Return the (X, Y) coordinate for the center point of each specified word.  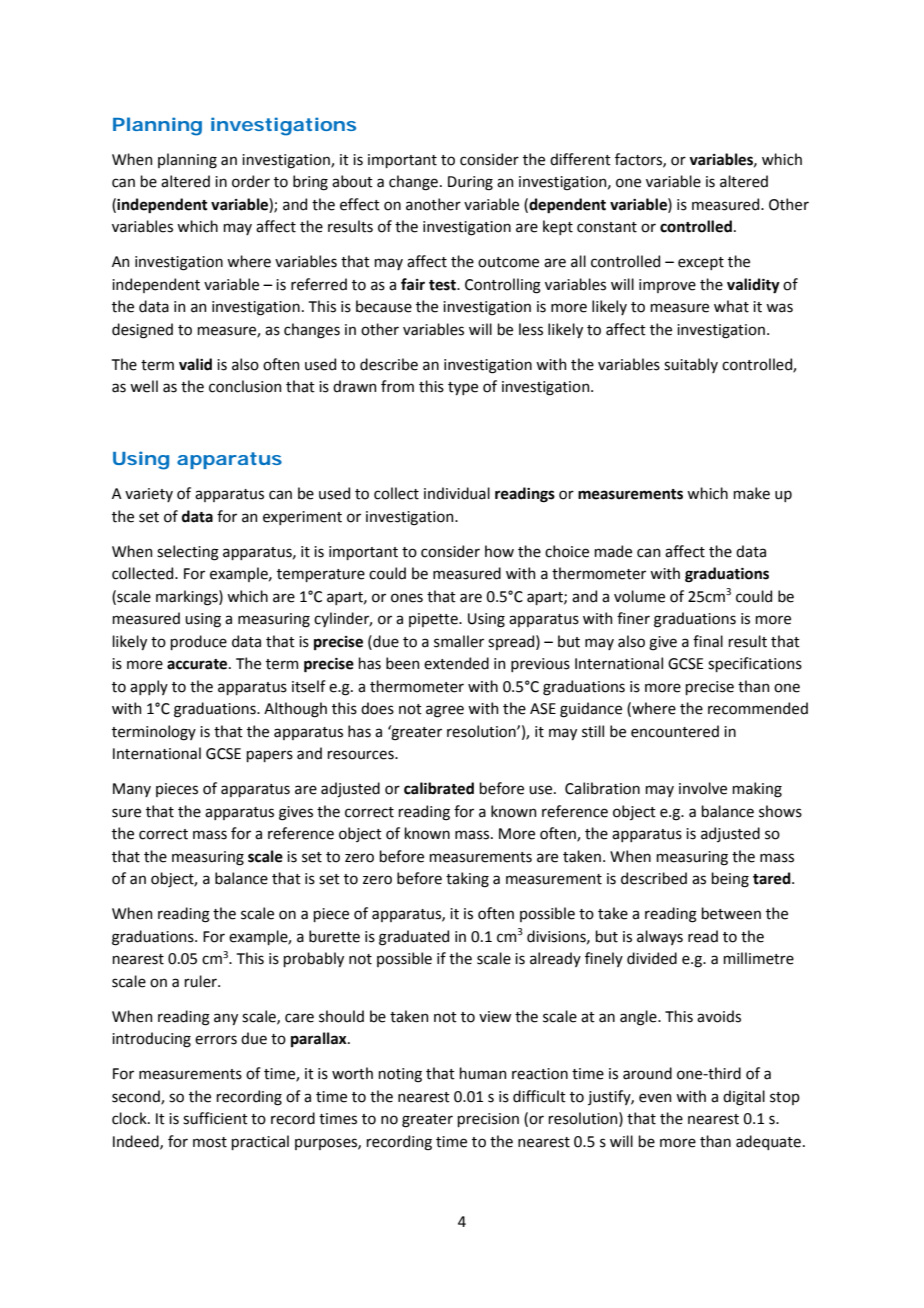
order (251, 181)
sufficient (215, 1118)
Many (132, 790)
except (701, 263)
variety (149, 495)
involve (703, 788)
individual (457, 493)
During (470, 183)
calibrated (439, 788)
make (751, 493)
